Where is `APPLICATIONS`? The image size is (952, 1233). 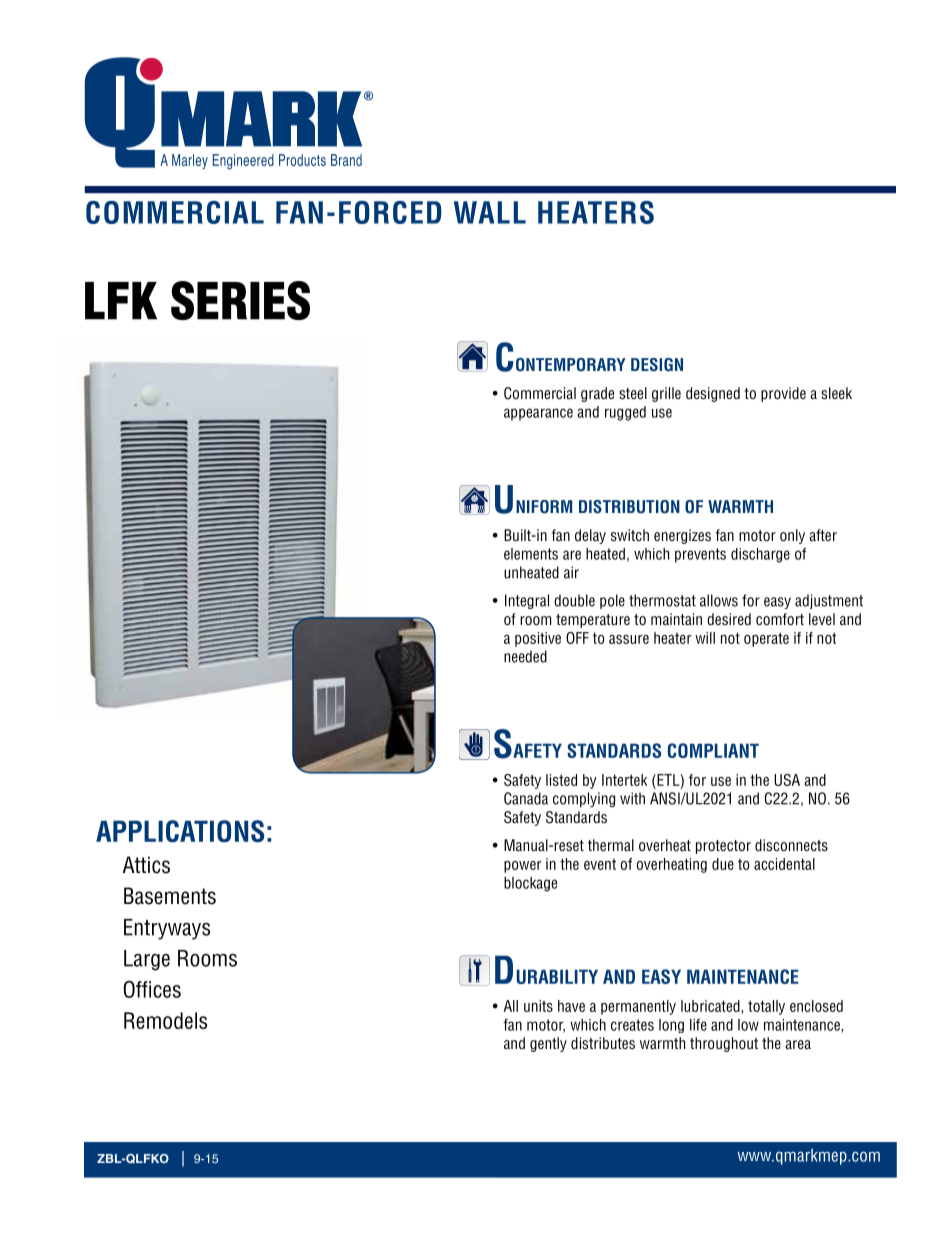
APPLICATIONS is located at coordinates (180, 831).
